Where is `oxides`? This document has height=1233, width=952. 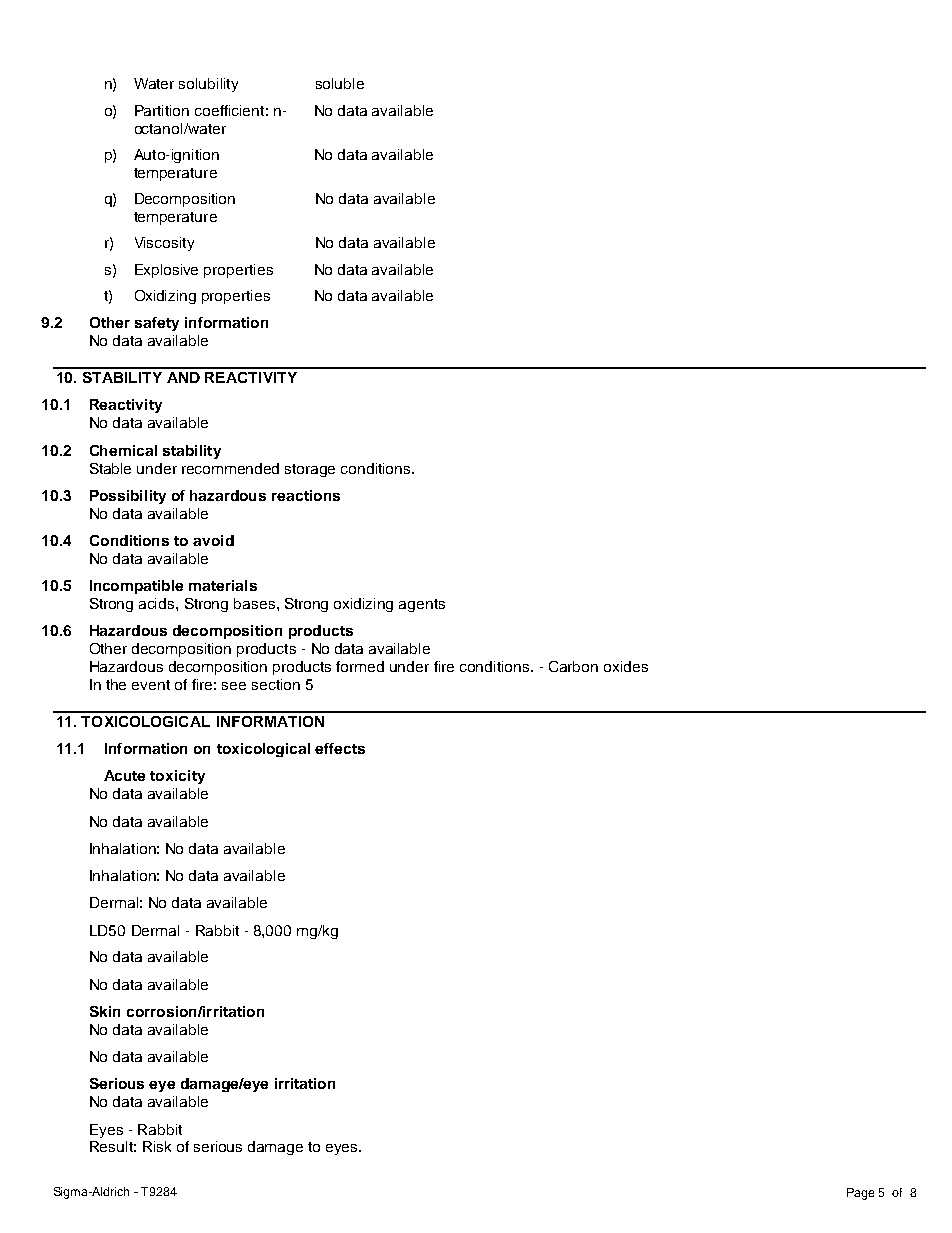 oxides is located at coordinates (626, 666).
